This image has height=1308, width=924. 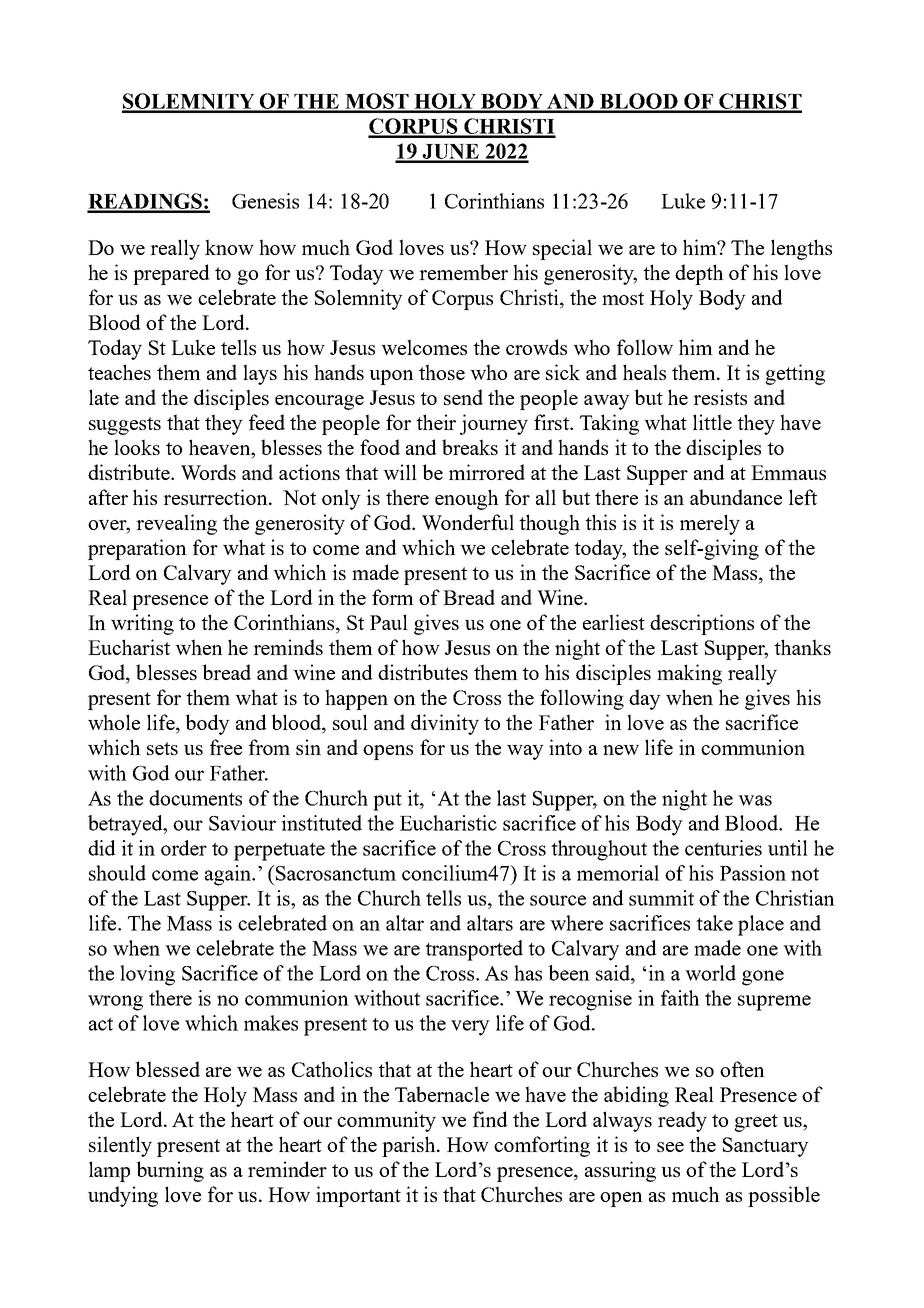 What do you see at coordinates (125, 426) in the image?
I see `suggests` at bounding box center [125, 426].
